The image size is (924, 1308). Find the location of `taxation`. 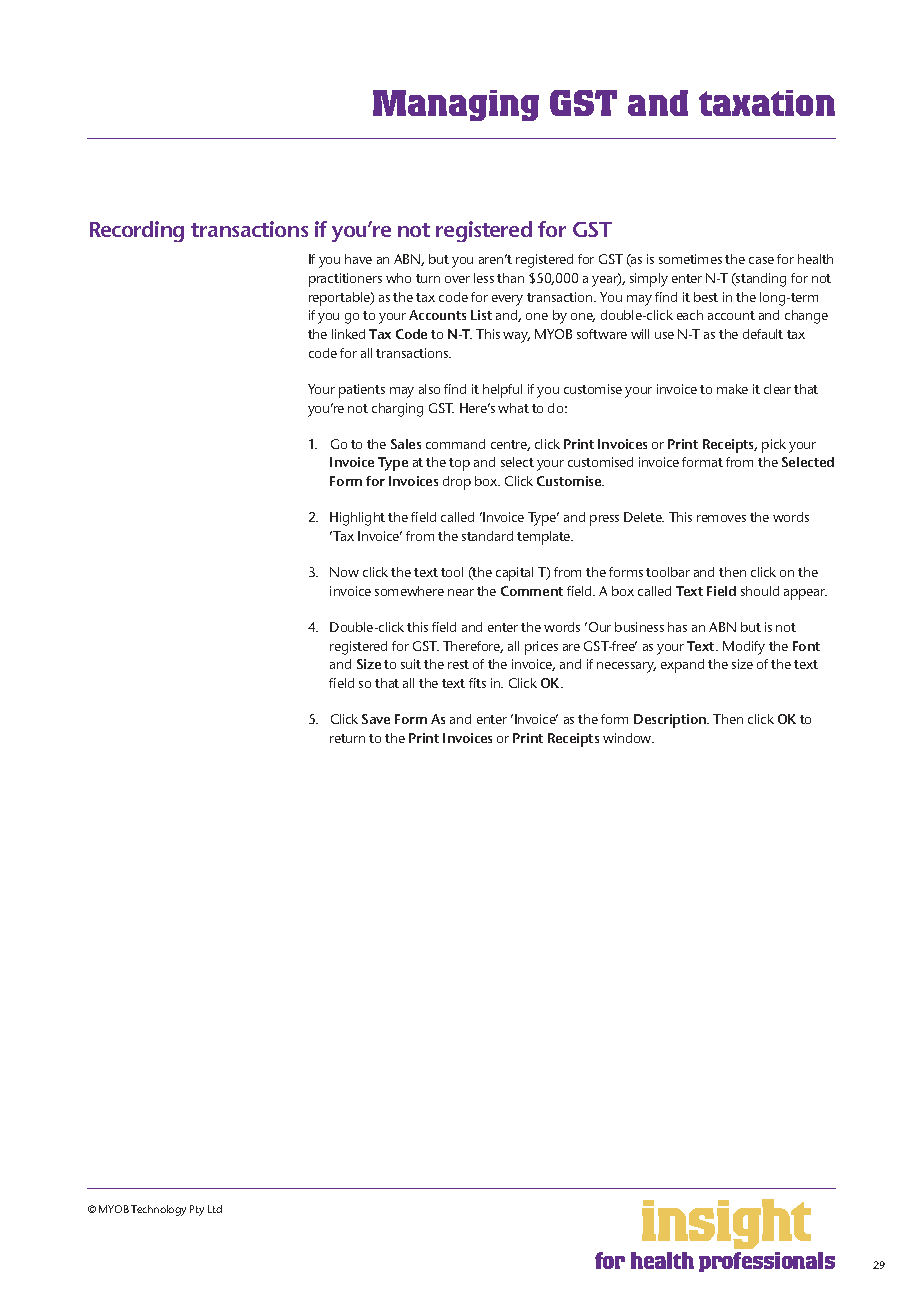

taxation is located at coordinates (767, 103).
